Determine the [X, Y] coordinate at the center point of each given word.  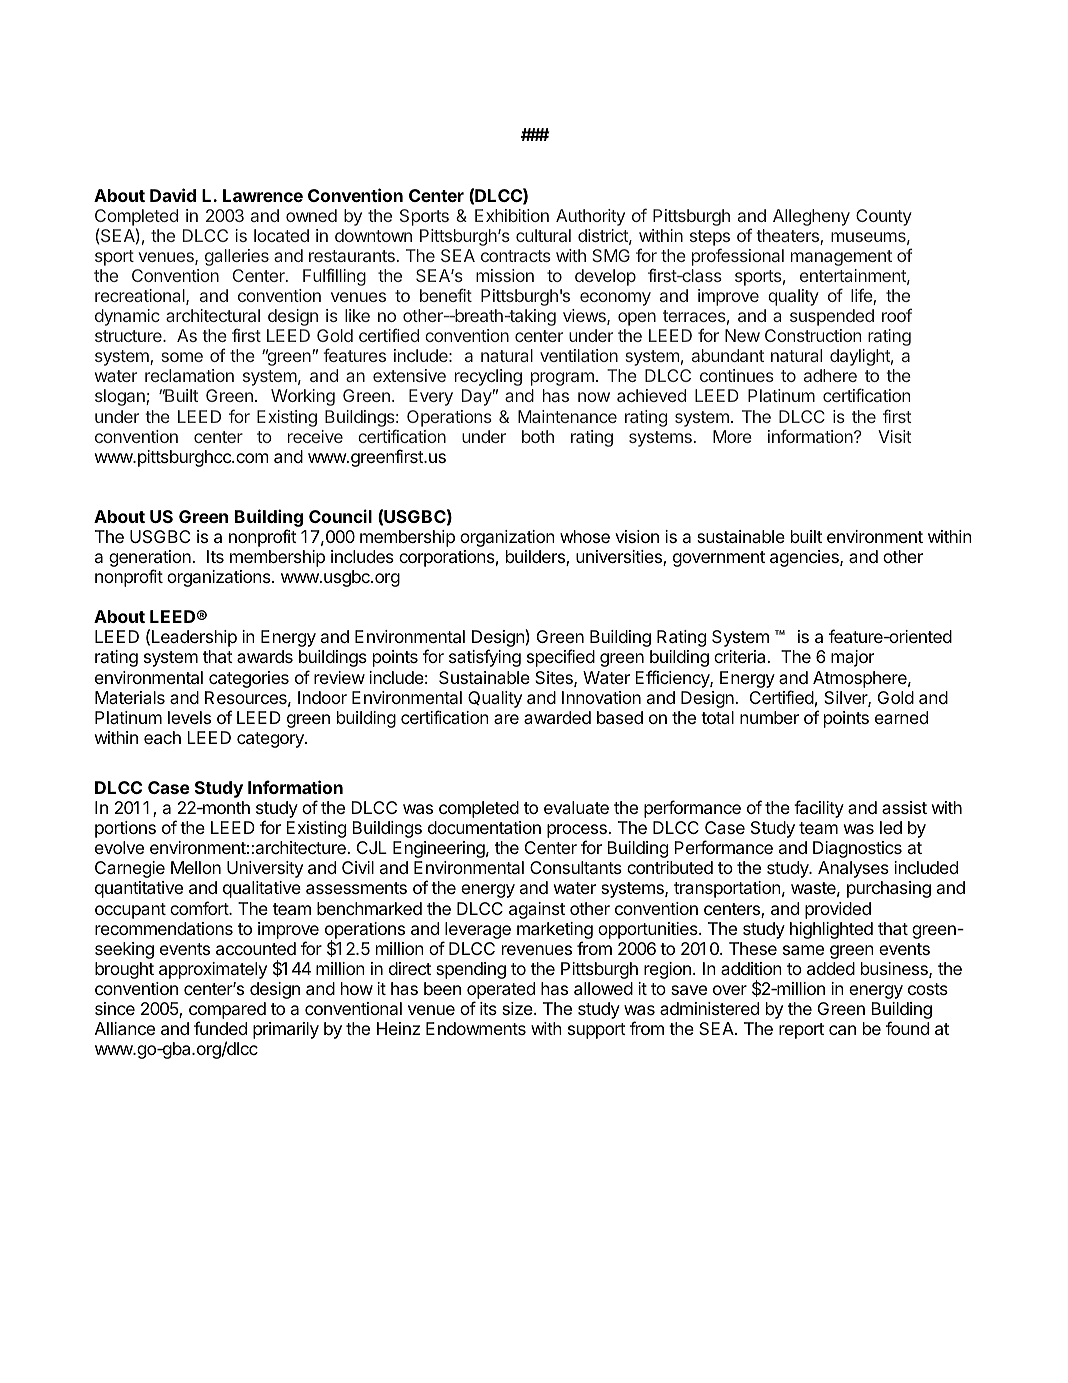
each [162, 737]
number [769, 717]
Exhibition [512, 215]
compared [227, 1010]
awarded [557, 717]
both [538, 436]
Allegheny [811, 217]
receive [315, 436]
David [173, 195]
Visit [895, 436]
